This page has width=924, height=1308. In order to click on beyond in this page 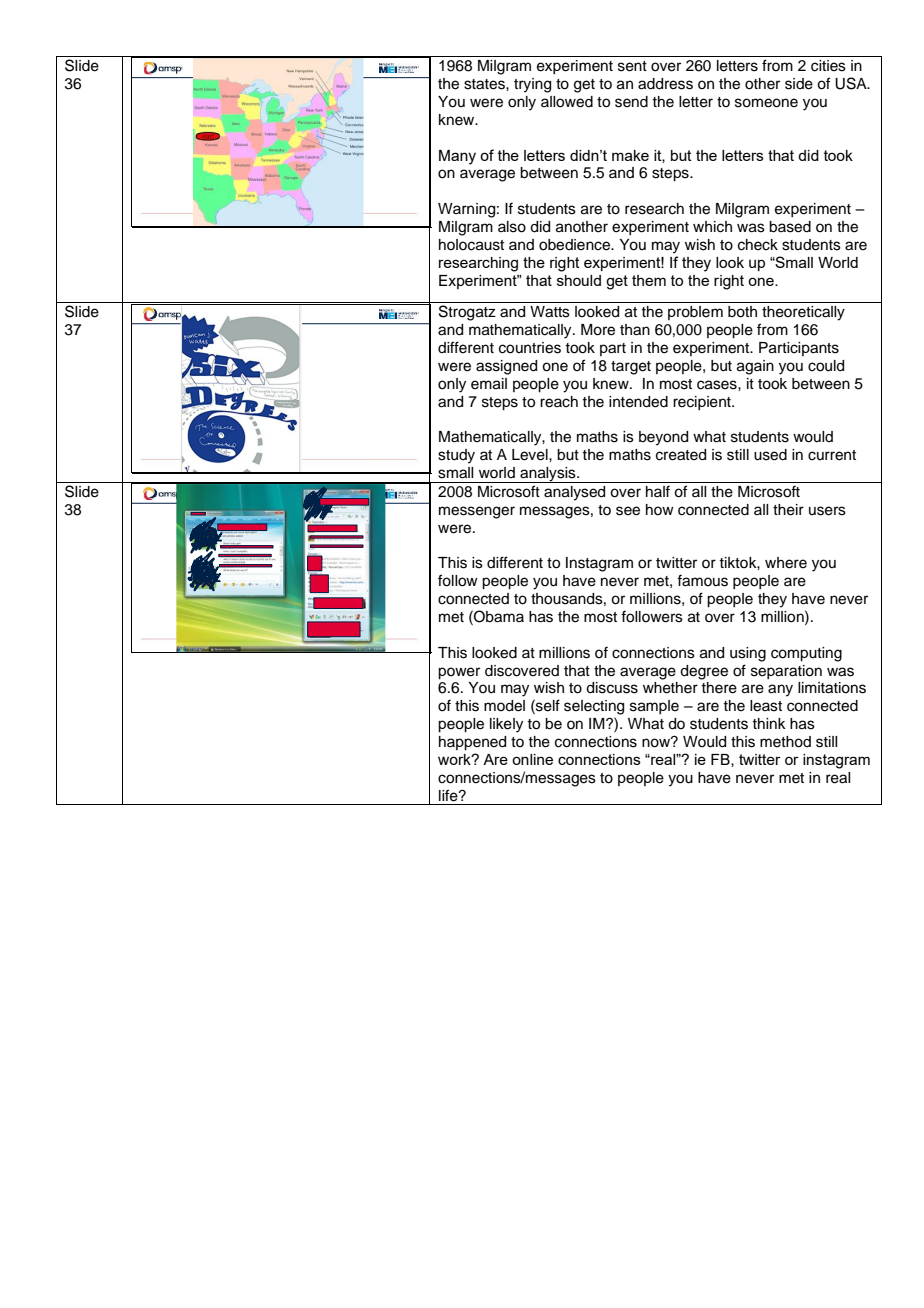, I will do `click(663, 438)`.
